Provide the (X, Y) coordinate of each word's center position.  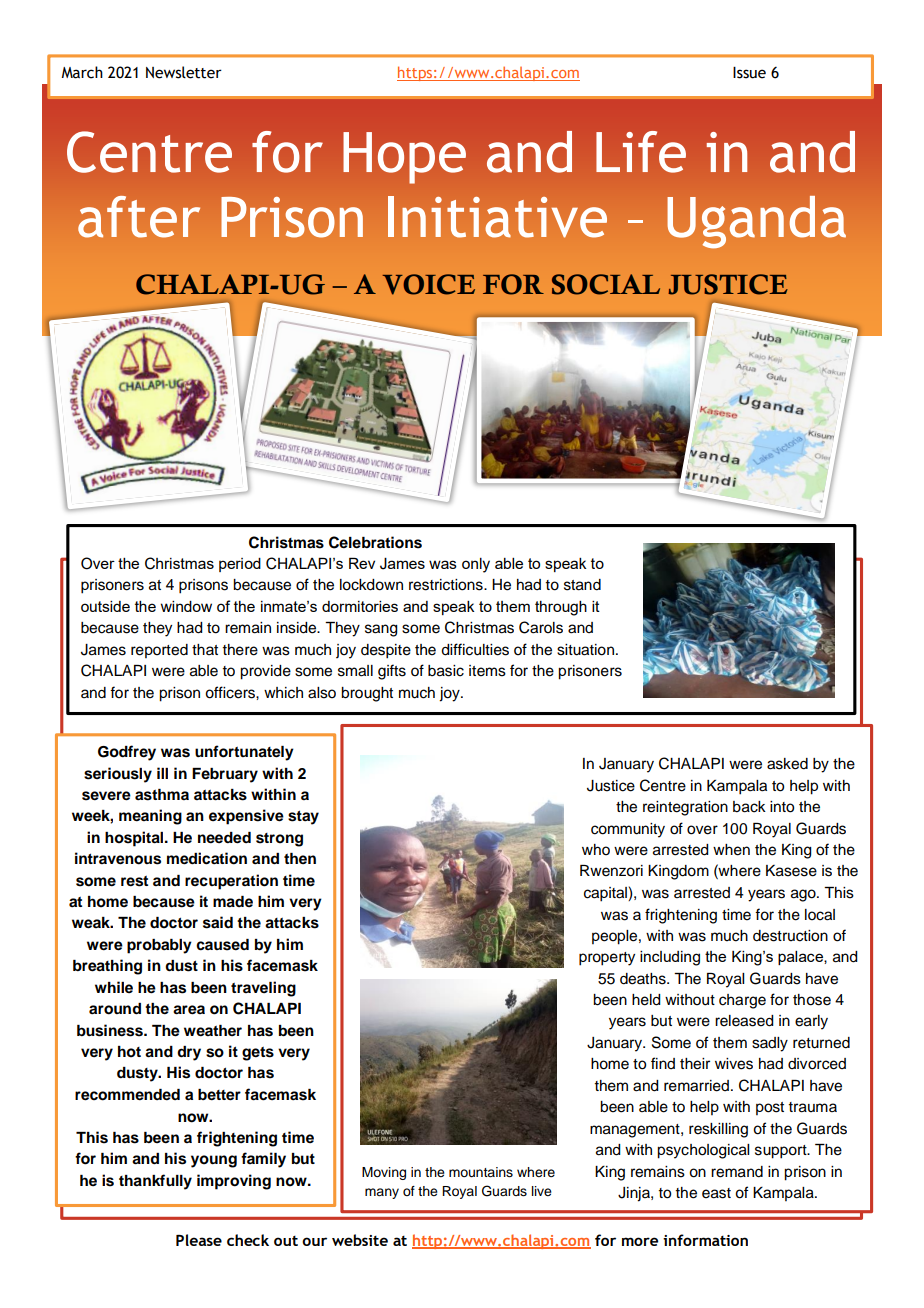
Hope (404, 158)
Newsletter (184, 72)
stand (582, 585)
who (596, 850)
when (731, 850)
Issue (749, 73)
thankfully (155, 1182)
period (240, 565)
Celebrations (375, 542)
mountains (481, 1172)
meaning (150, 817)
